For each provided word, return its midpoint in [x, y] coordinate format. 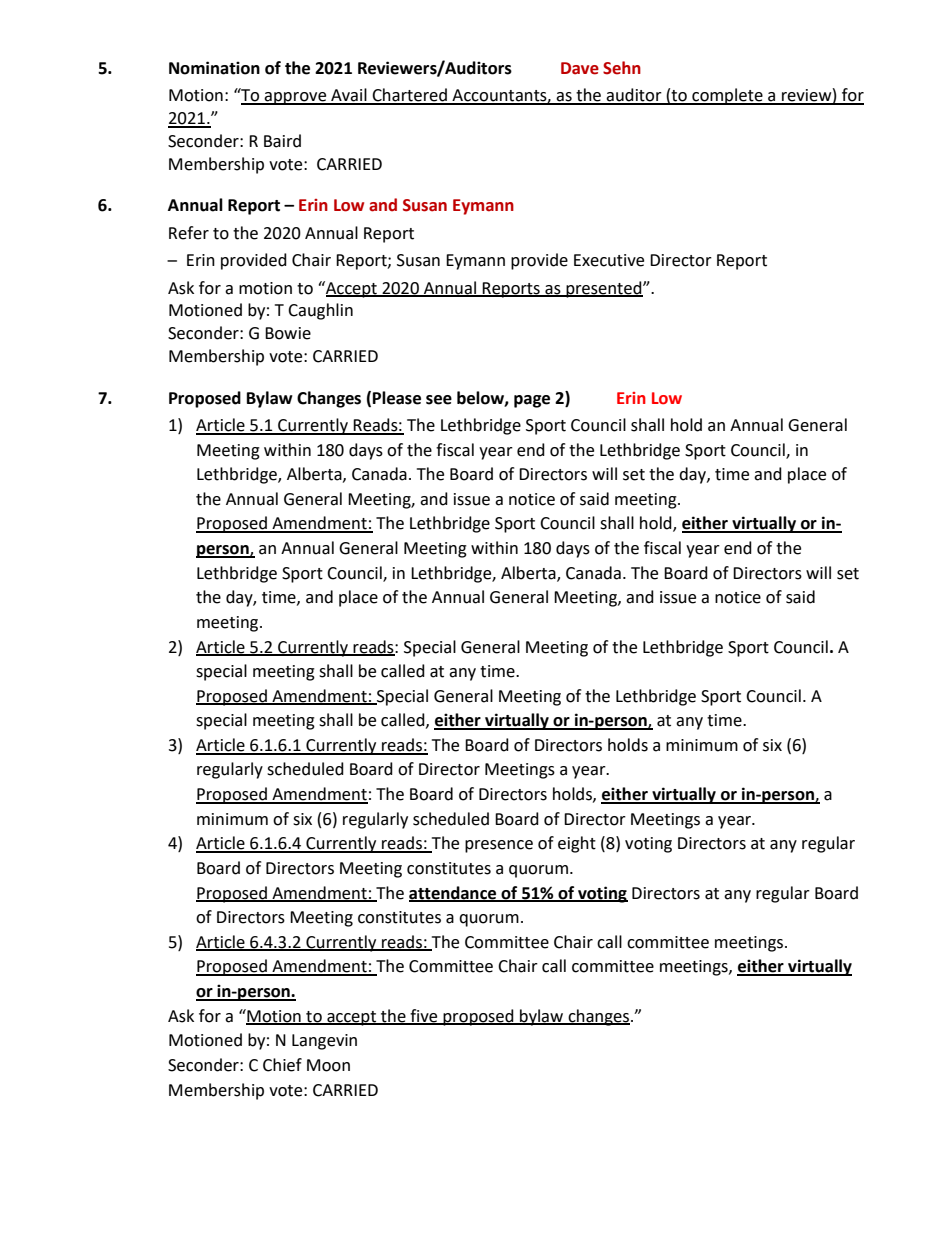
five [424, 1016]
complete [727, 96]
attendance [454, 893]
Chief [282, 1065]
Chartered [409, 96]
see [439, 400]
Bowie [288, 333]
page [532, 401]
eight [577, 844]
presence [499, 846]
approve [296, 98]
